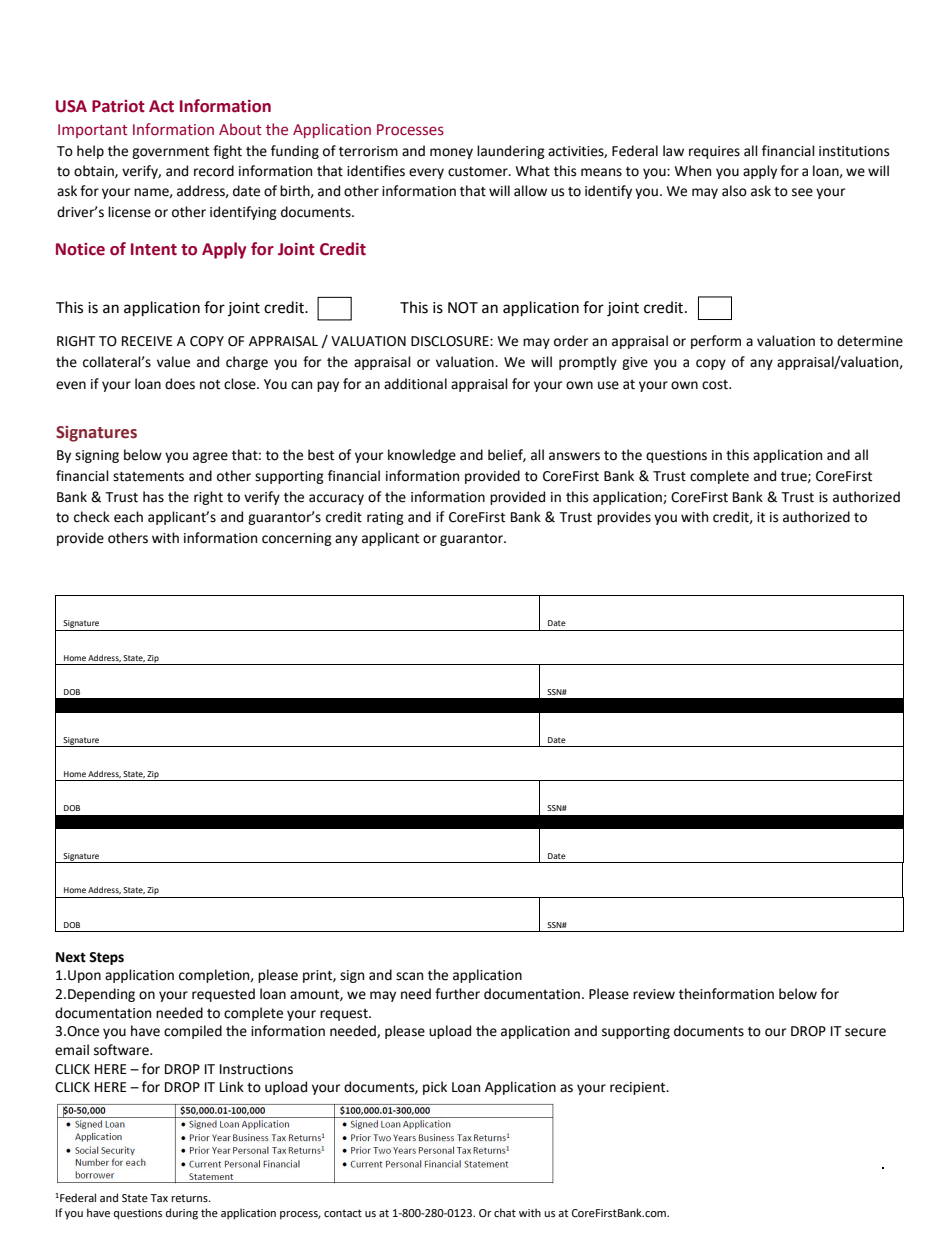  What do you see at coordinates (505, 1212) in the document?
I see `chat` at bounding box center [505, 1212].
